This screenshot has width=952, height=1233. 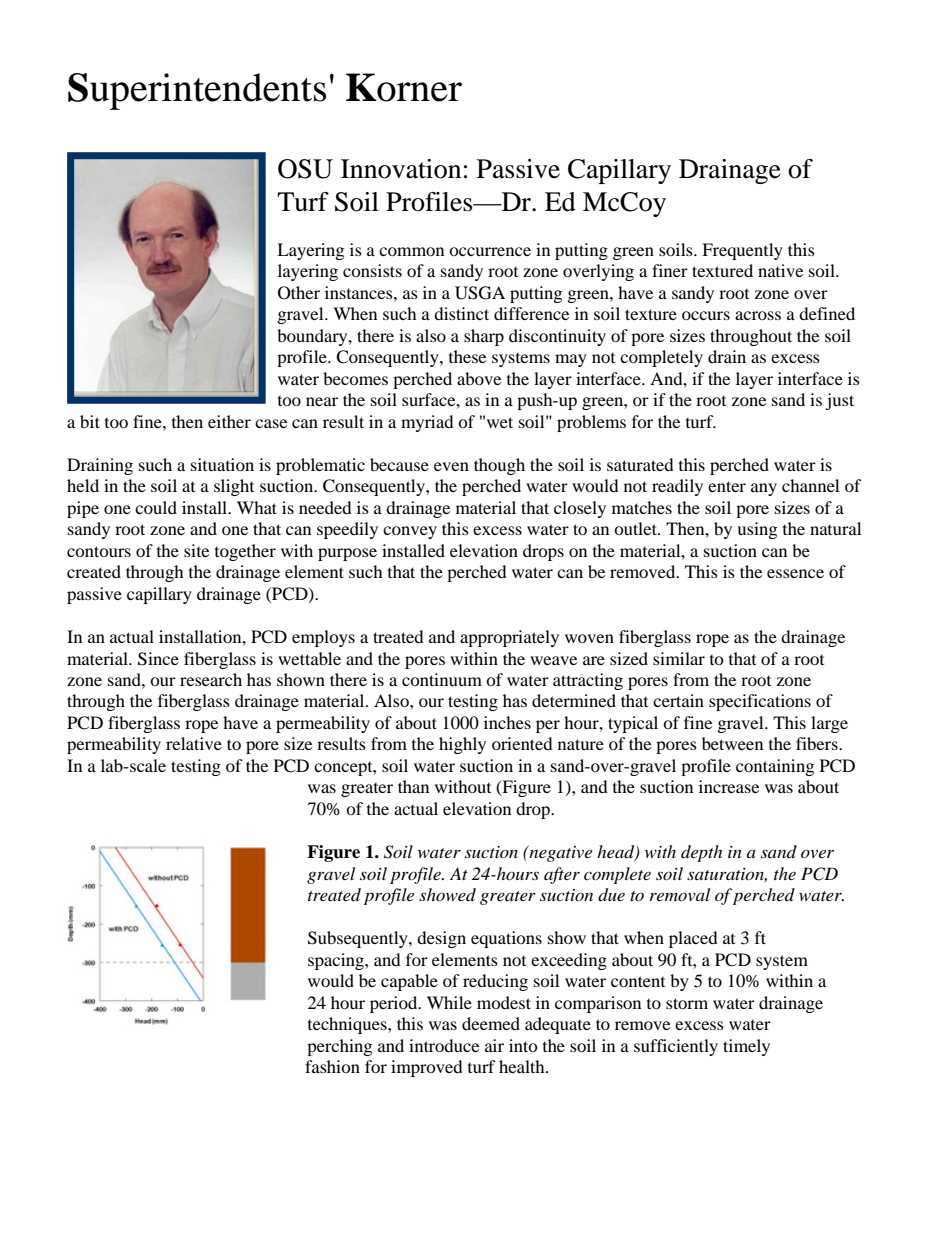 I want to click on Other, so click(x=299, y=293).
